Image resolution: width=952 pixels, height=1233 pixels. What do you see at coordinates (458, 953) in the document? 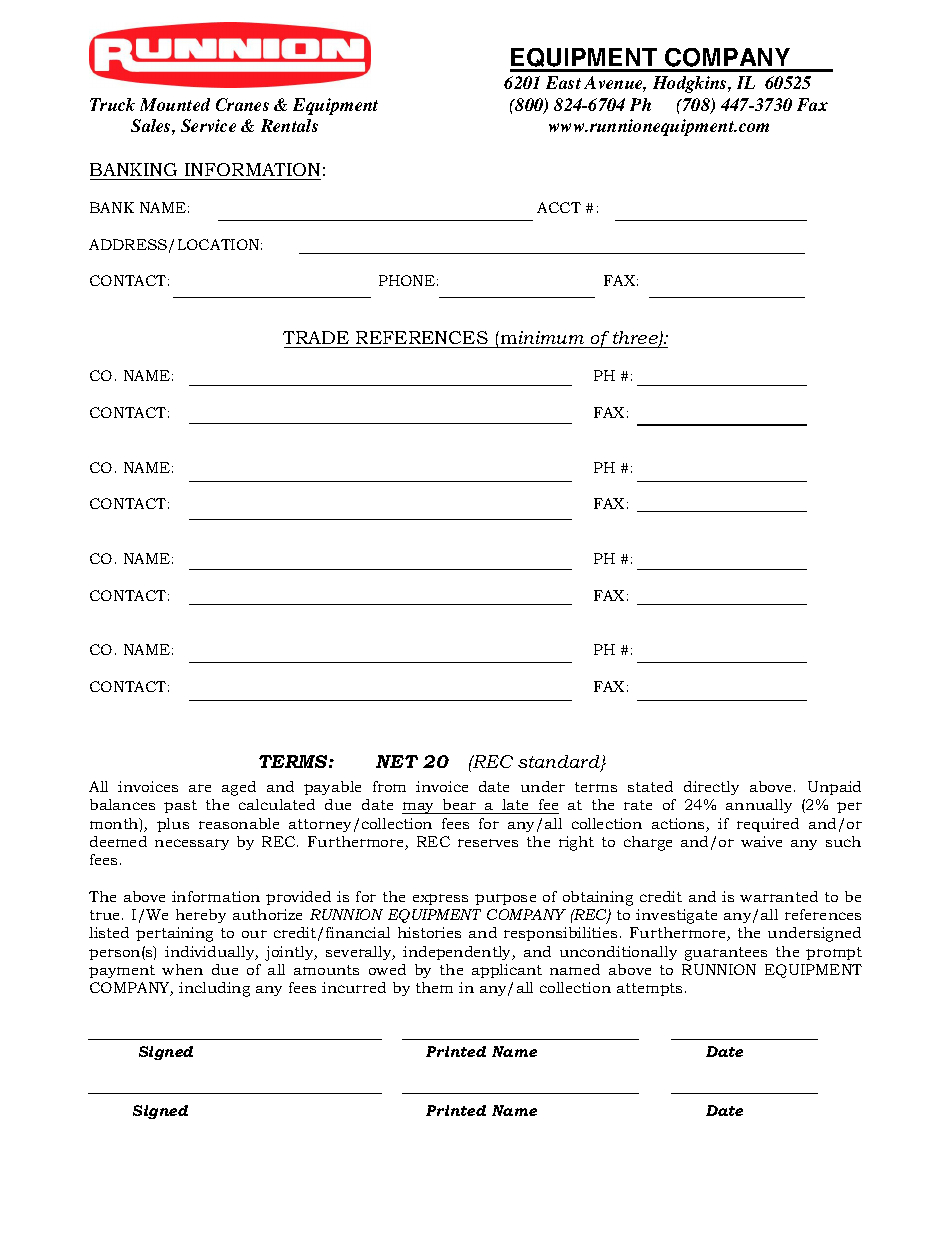
I see `independently` at bounding box center [458, 953].
